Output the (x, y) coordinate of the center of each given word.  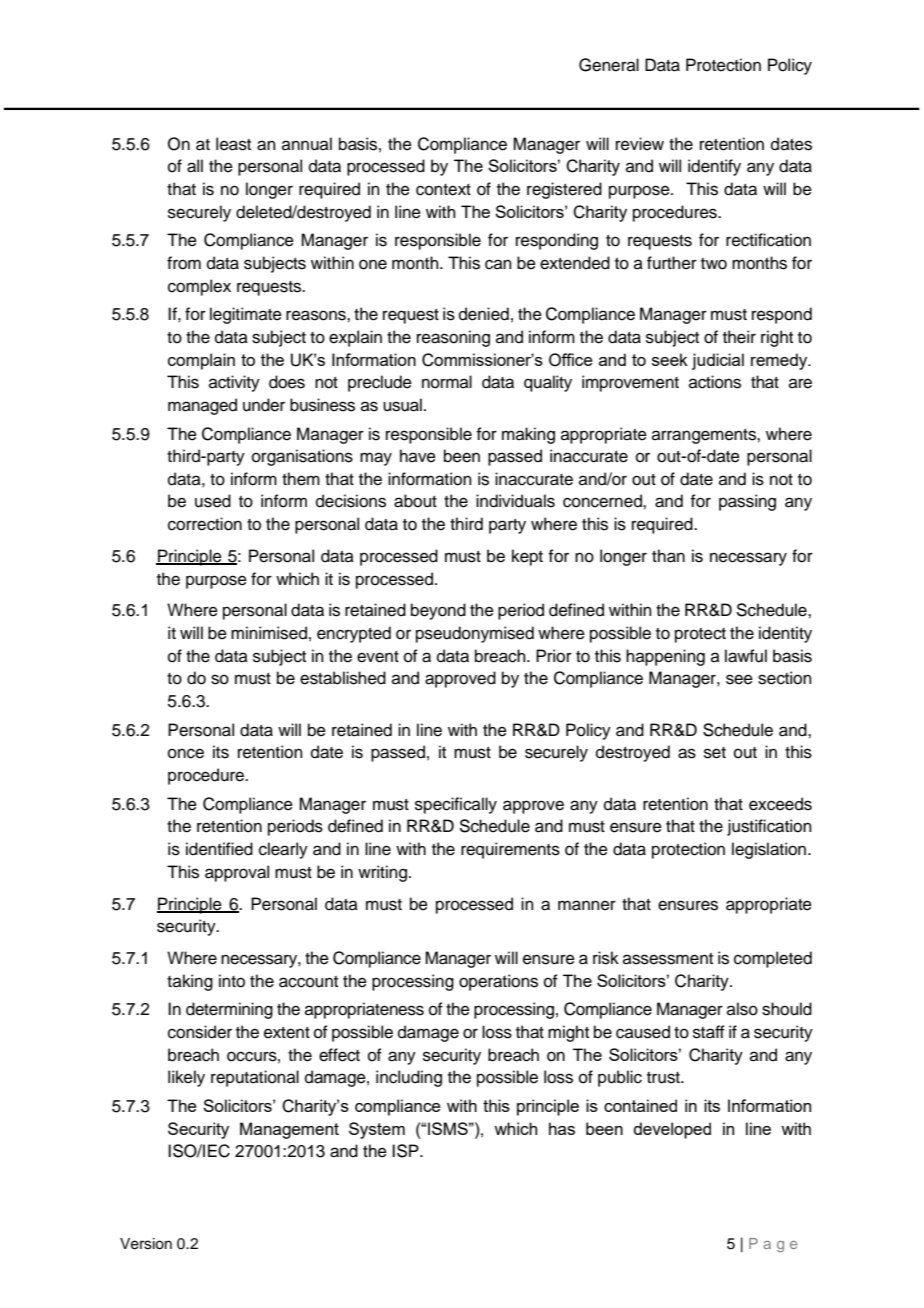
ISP (406, 1151)
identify (714, 167)
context (443, 190)
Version (146, 1244)
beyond (438, 611)
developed (672, 1130)
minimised (269, 633)
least (233, 144)
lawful (746, 656)
